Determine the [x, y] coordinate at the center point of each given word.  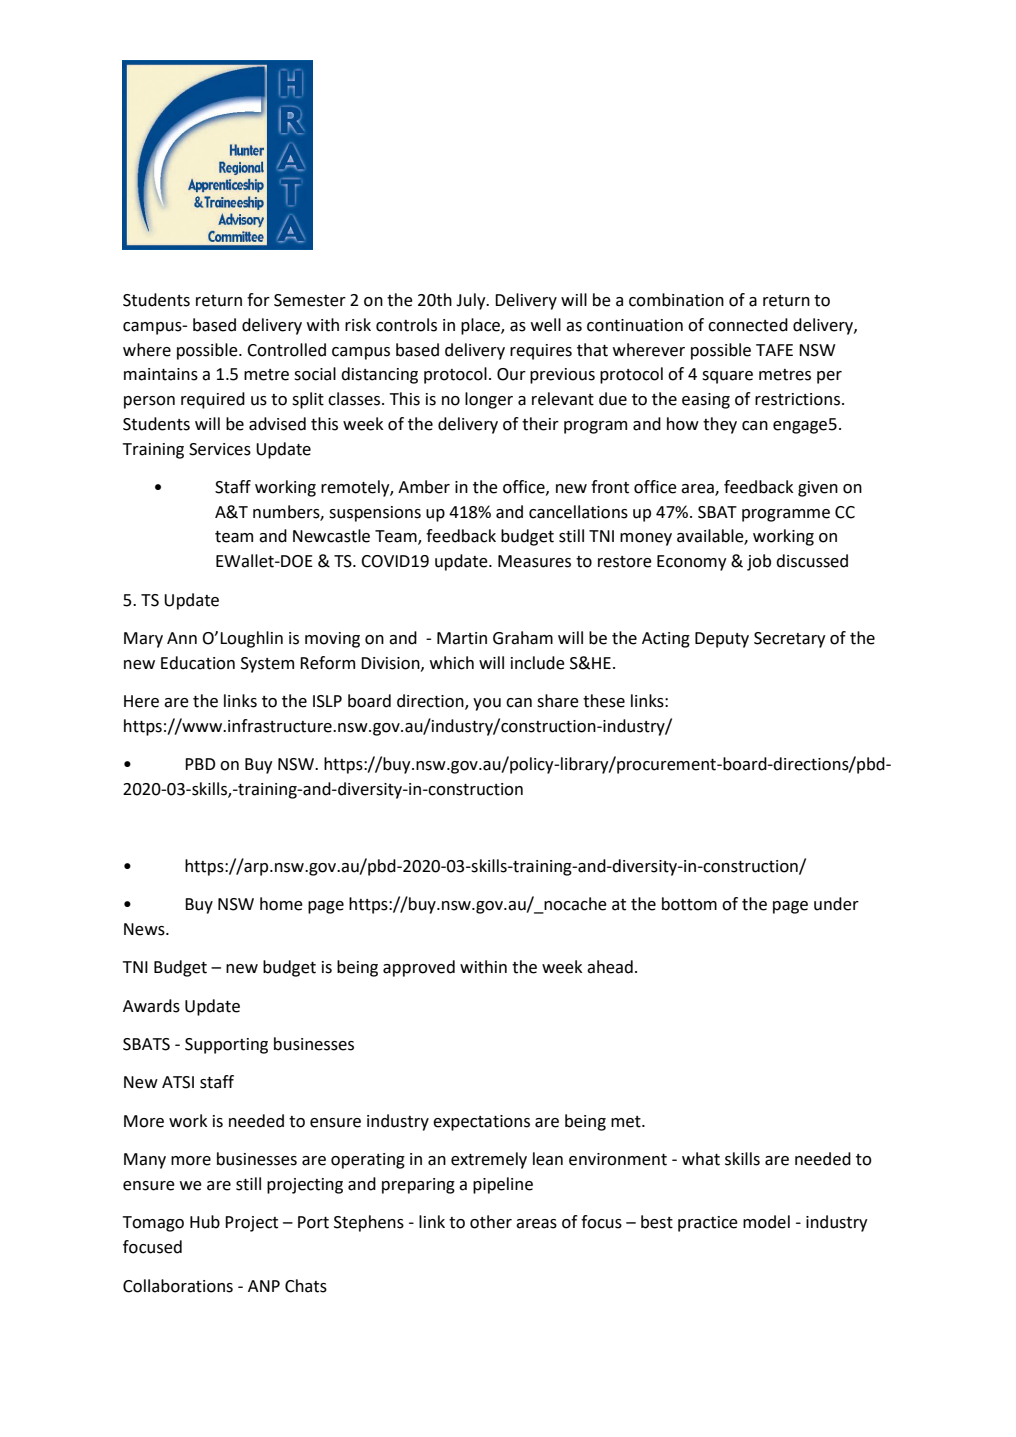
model [766, 1222]
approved [419, 968]
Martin [462, 638]
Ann [182, 638]
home [281, 904]
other [491, 1222]
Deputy [722, 640]
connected [748, 325]
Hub [205, 1222]
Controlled [286, 350]
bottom [689, 904]
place [481, 326]
